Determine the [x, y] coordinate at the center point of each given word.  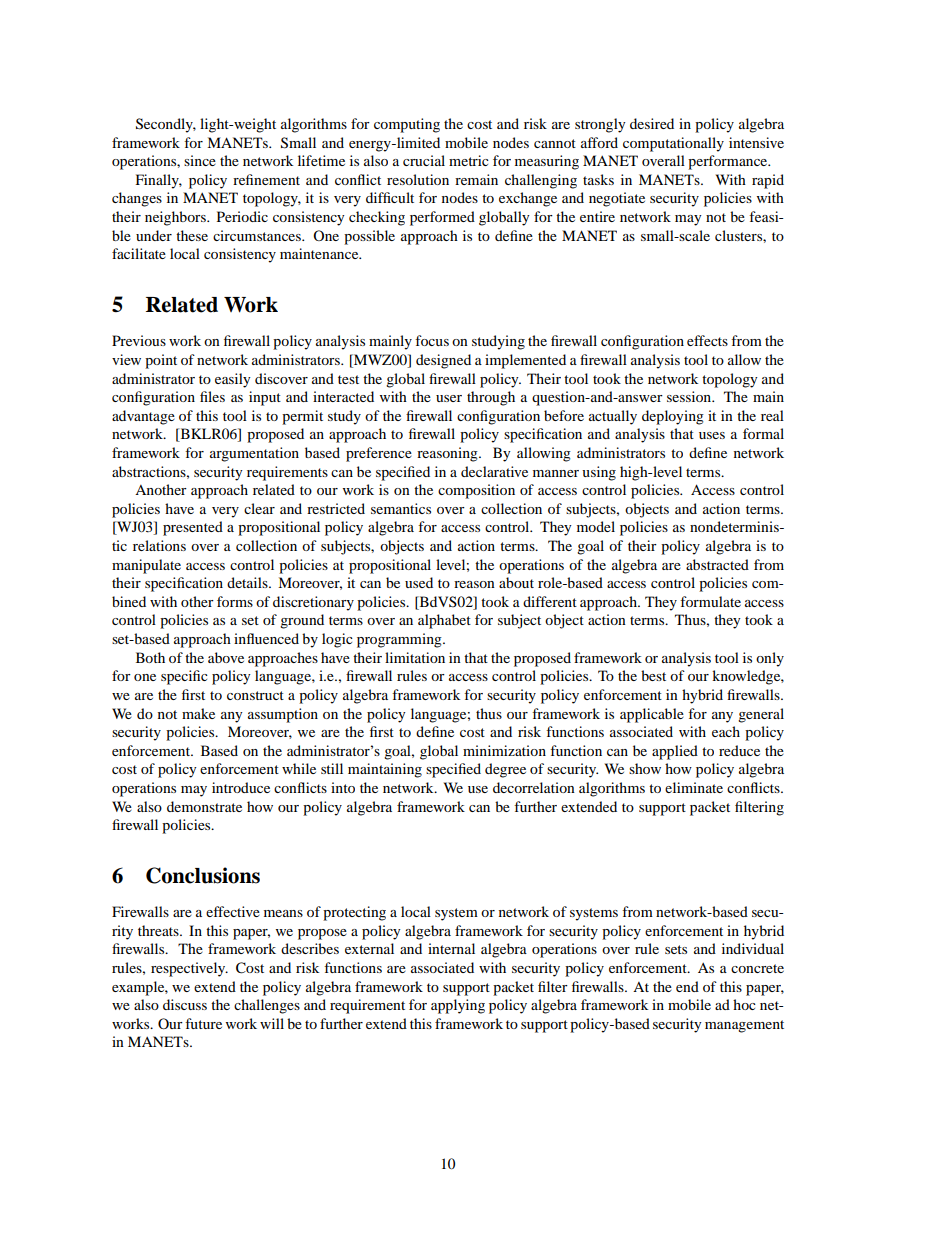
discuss [185, 1004]
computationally [673, 144]
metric [469, 160]
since [200, 160]
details [248, 582]
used [419, 582]
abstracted [717, 564]
